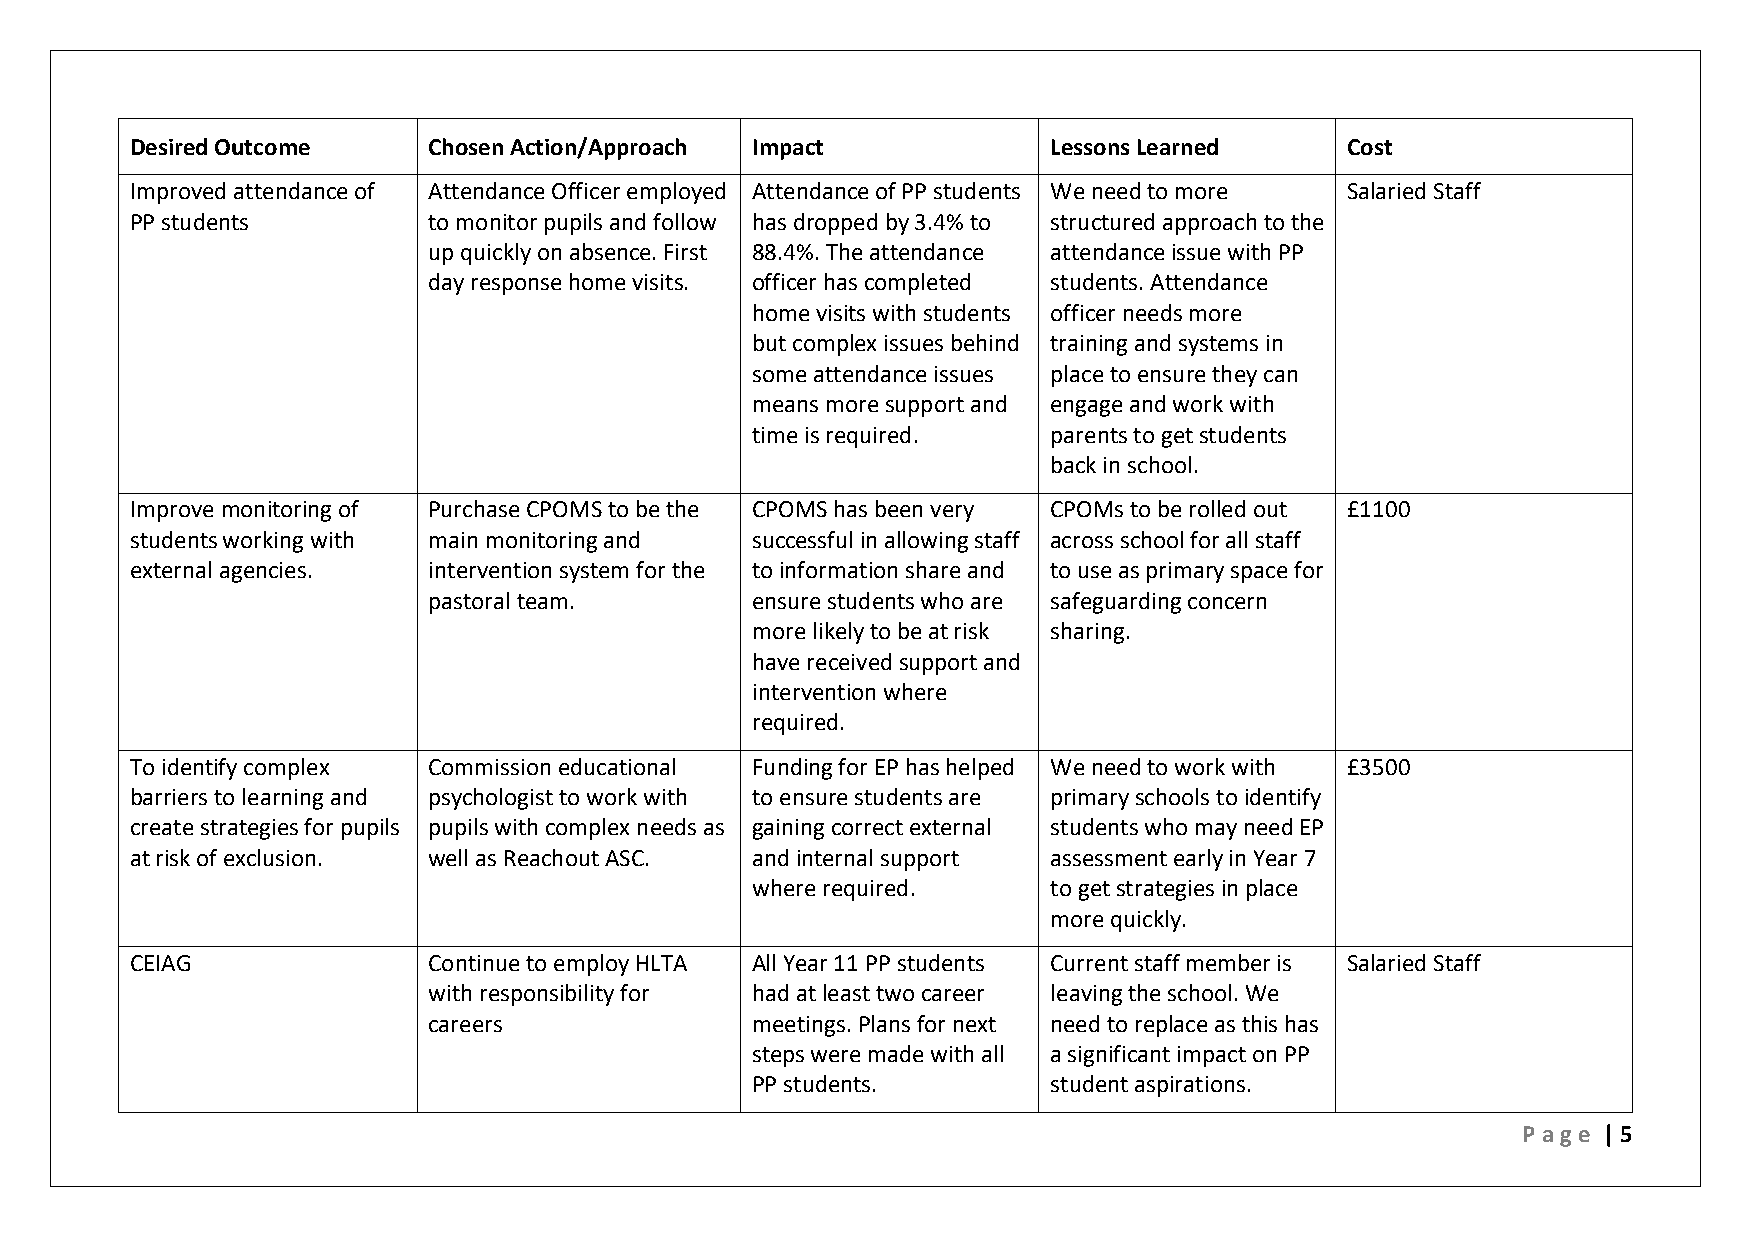 Image resolution: width=1751 pixels, height=1237 pixels. Describe the element at coordinates (262, 147) in the screenshot. I see `Outcome` at that location.
